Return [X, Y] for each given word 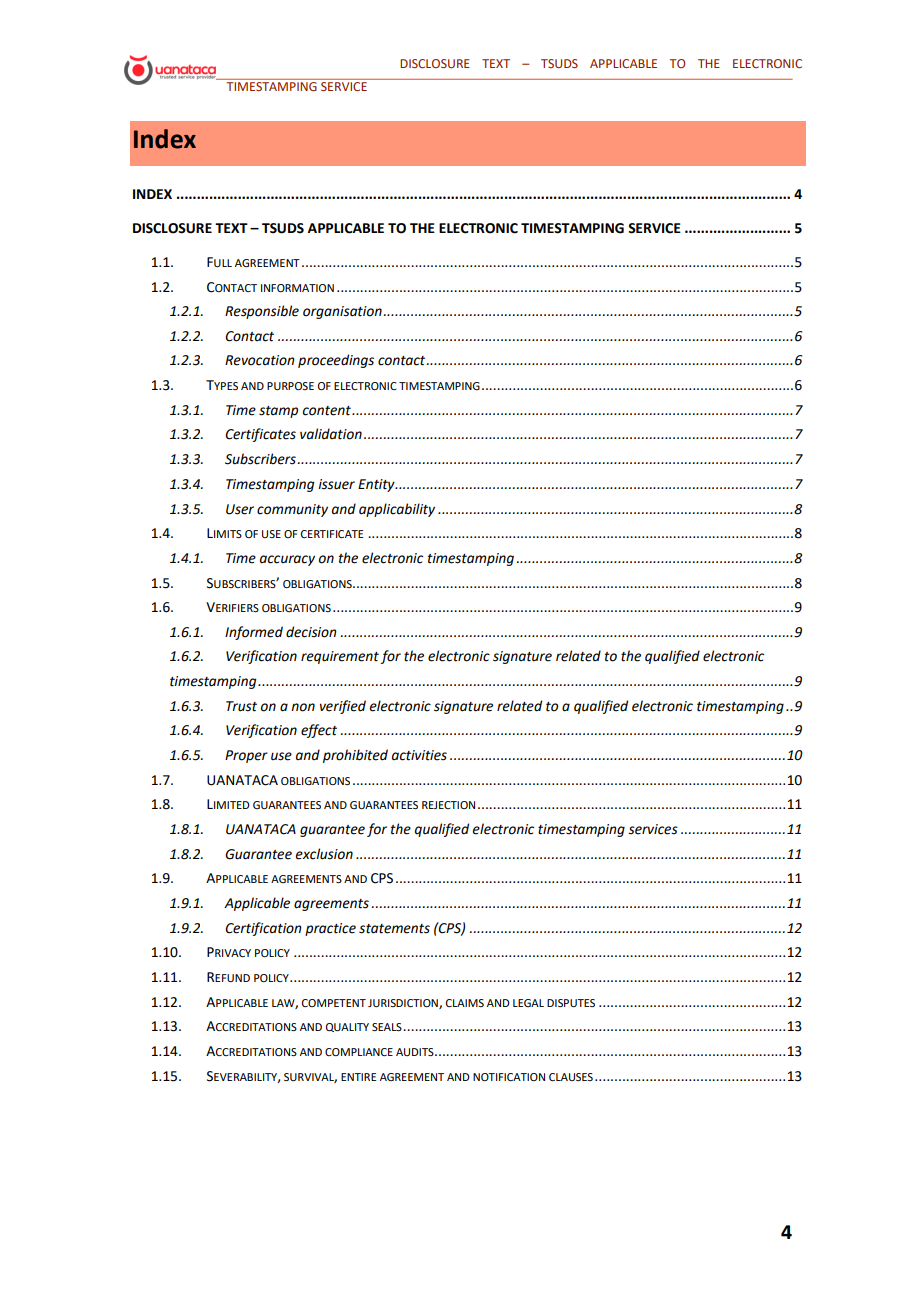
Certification [263, 929]
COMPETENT [334, 1003]
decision [311, 632]
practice [330, 929]
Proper [246, 756]
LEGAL [528, 1003]
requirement [340, 657]
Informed [254, 633]
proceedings [336, 361]
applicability [397, 510]
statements [394, 929]
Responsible [262, 312]
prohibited [355, 756]
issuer [336, 484]
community [292, 510]
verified [343, 707]
